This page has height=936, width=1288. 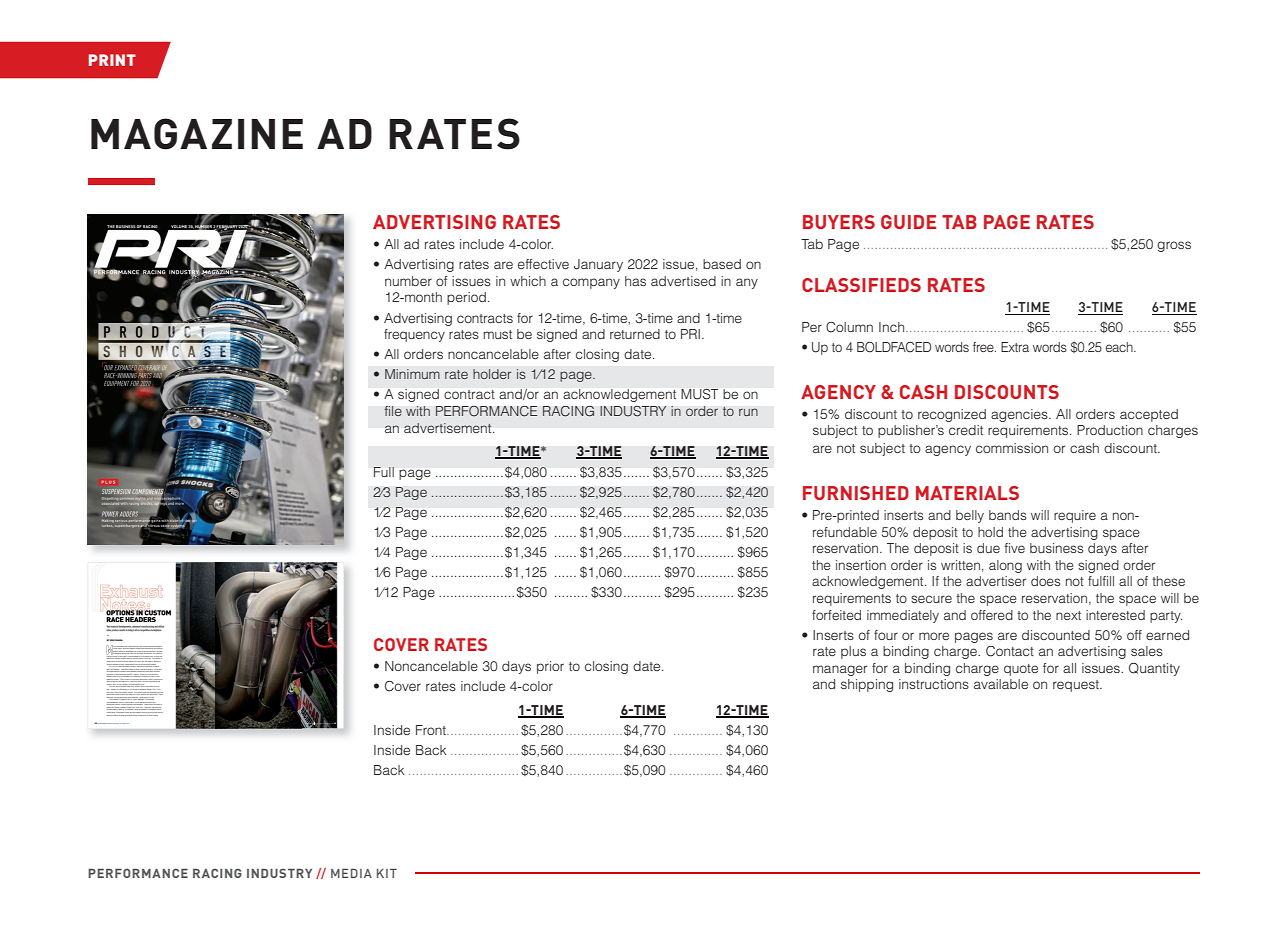 What do you see at coordinates (908, 222) in the page?
I see `GUIDE` at bounding box center [908, 222].
